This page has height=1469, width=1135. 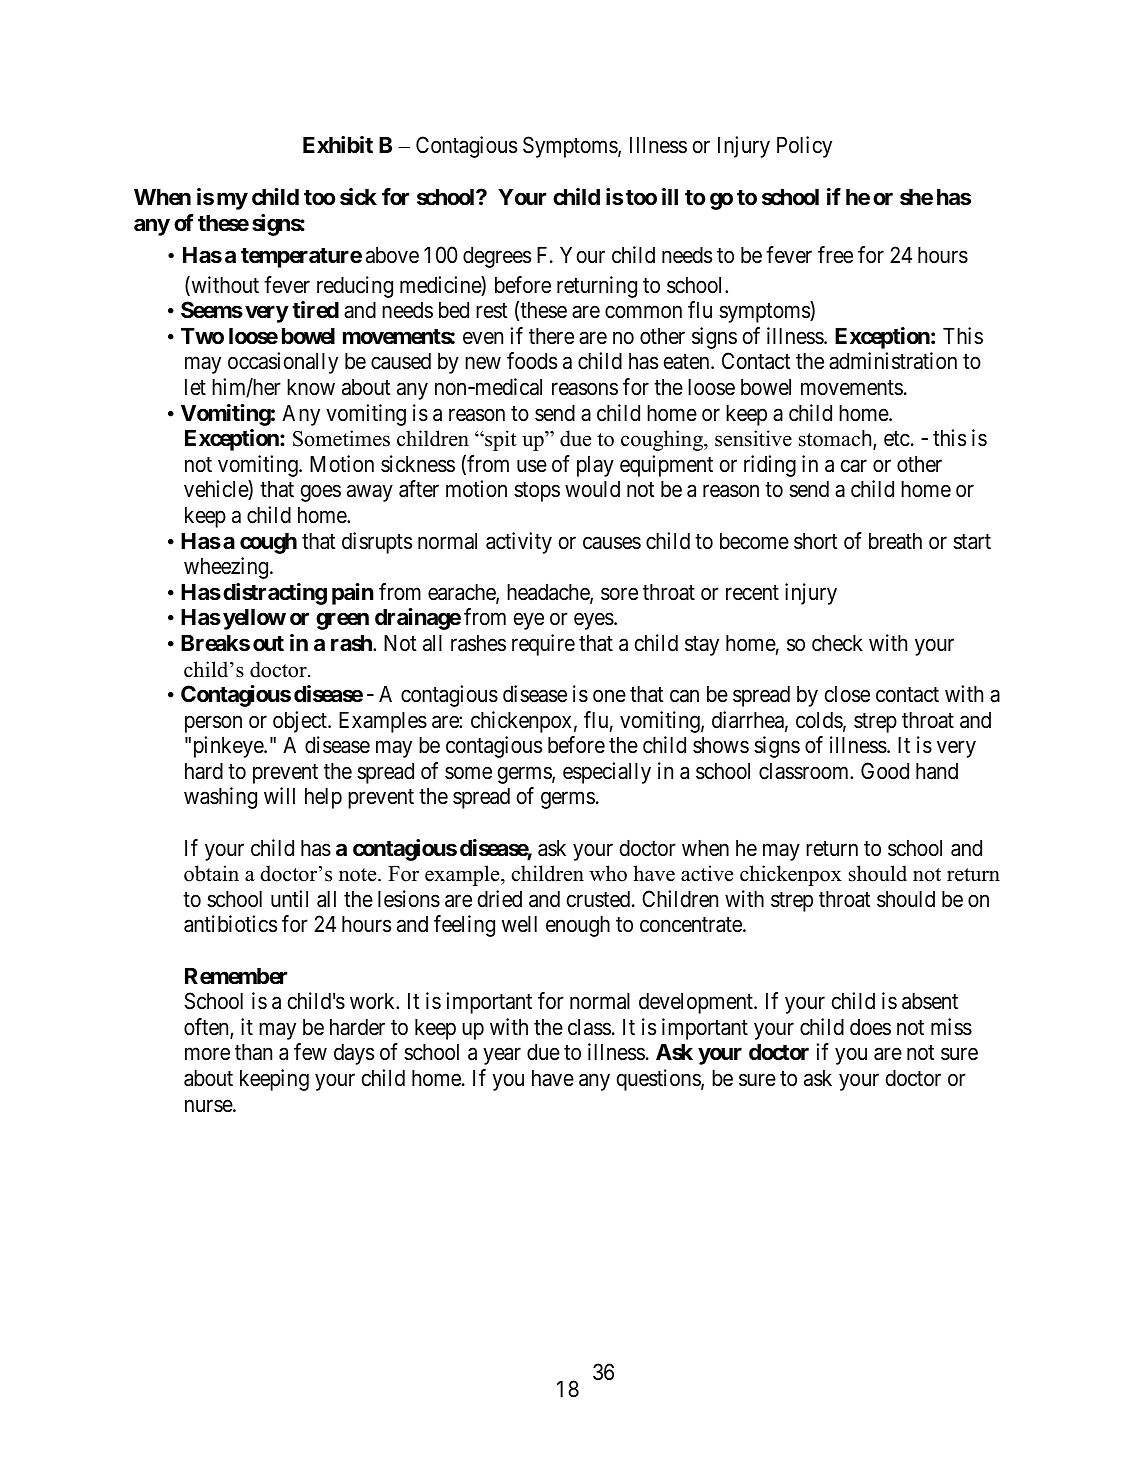 What do you see at coordinates (310, 1052) in the page?
I see `few` at bounding box center [310, 1052].
